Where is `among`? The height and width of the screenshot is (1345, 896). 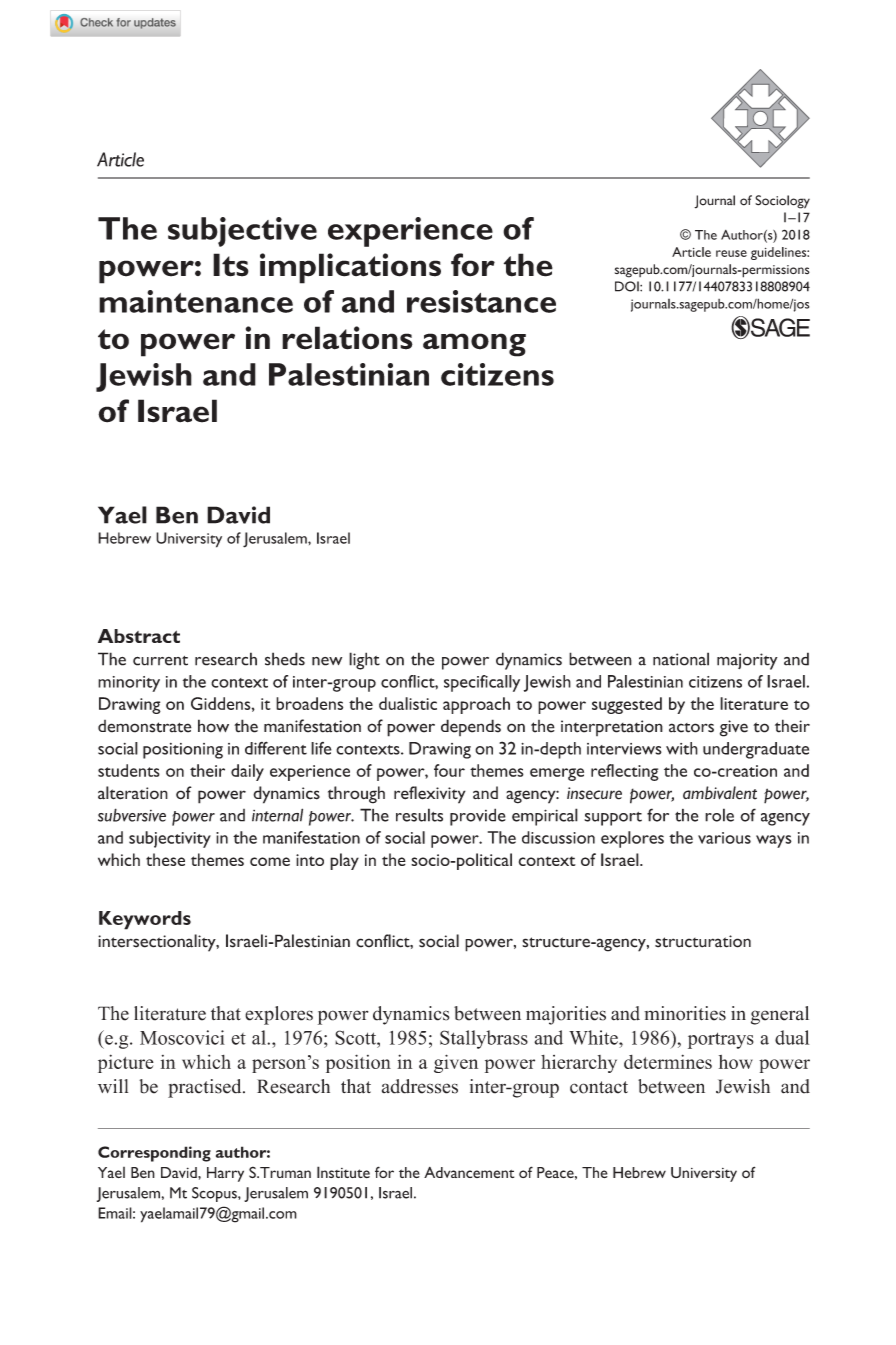 among is located at coordinates (474, 345).
